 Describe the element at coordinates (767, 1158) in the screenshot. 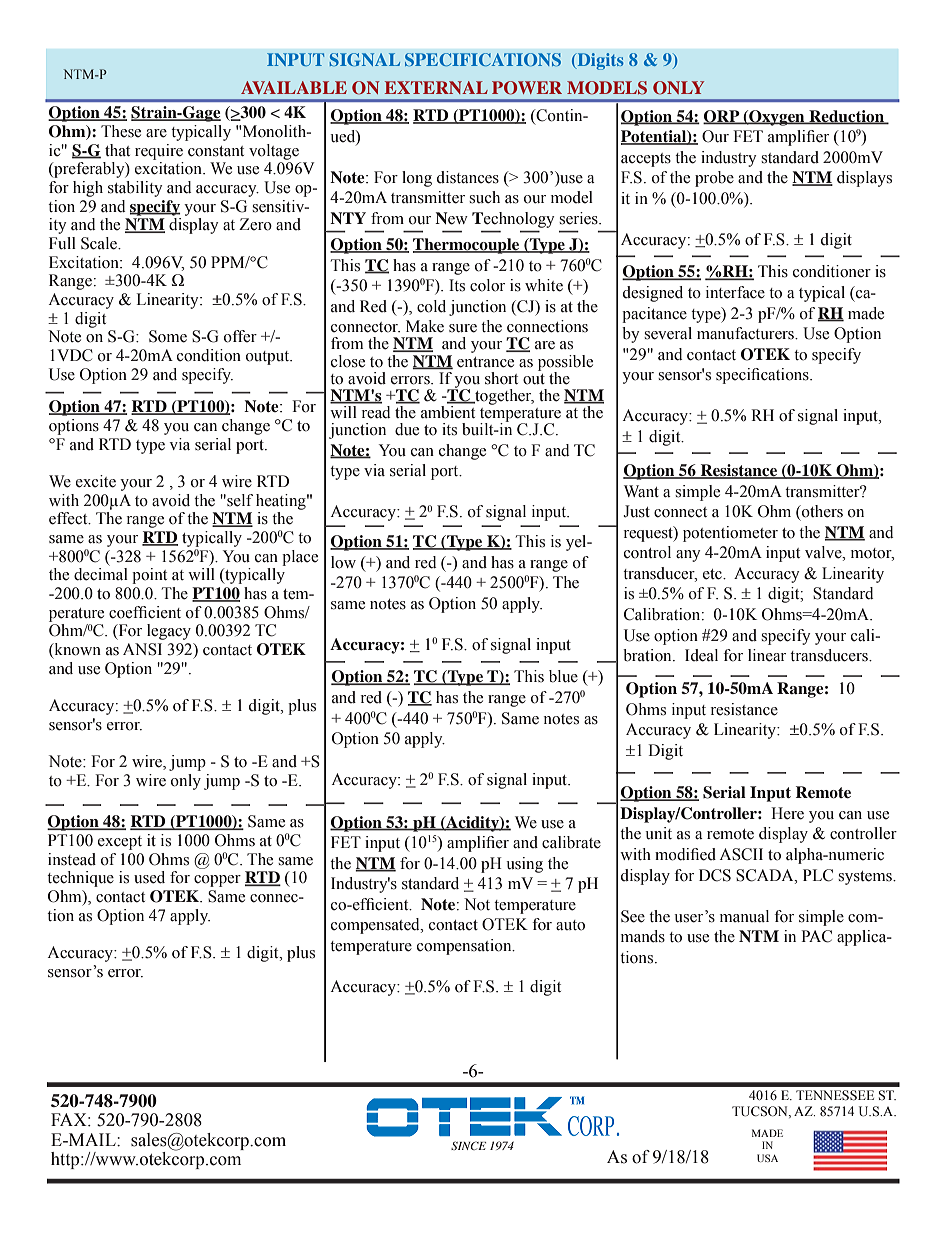

I see `USA` at that location.
